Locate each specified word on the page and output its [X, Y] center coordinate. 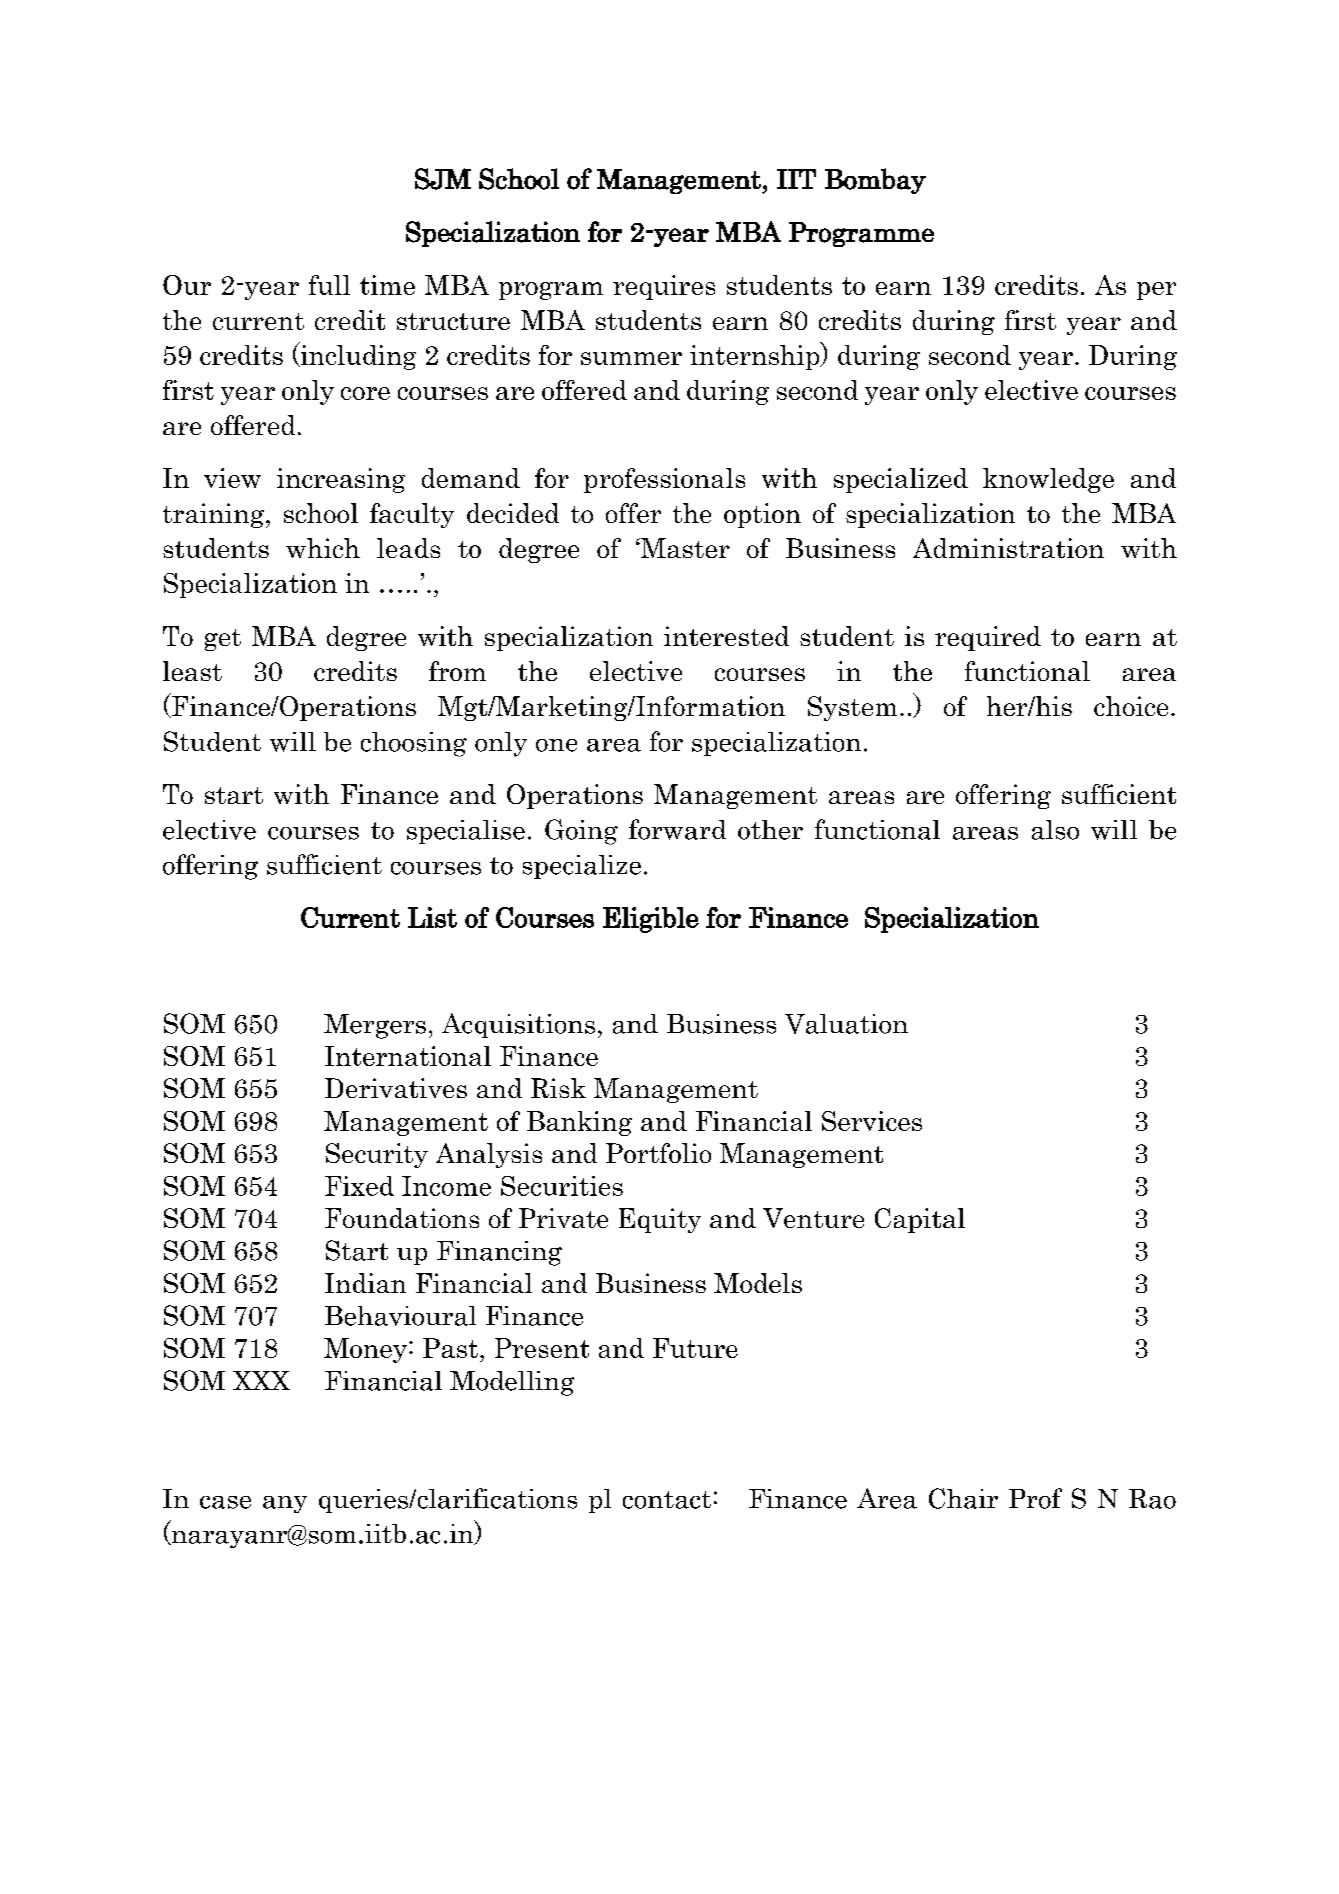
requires [664, 287]
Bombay [875, 181]
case [225, 1502]
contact [667, 1500]
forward [677, 829]
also [1055, 830]
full [329, 285]
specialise [466, 832]
